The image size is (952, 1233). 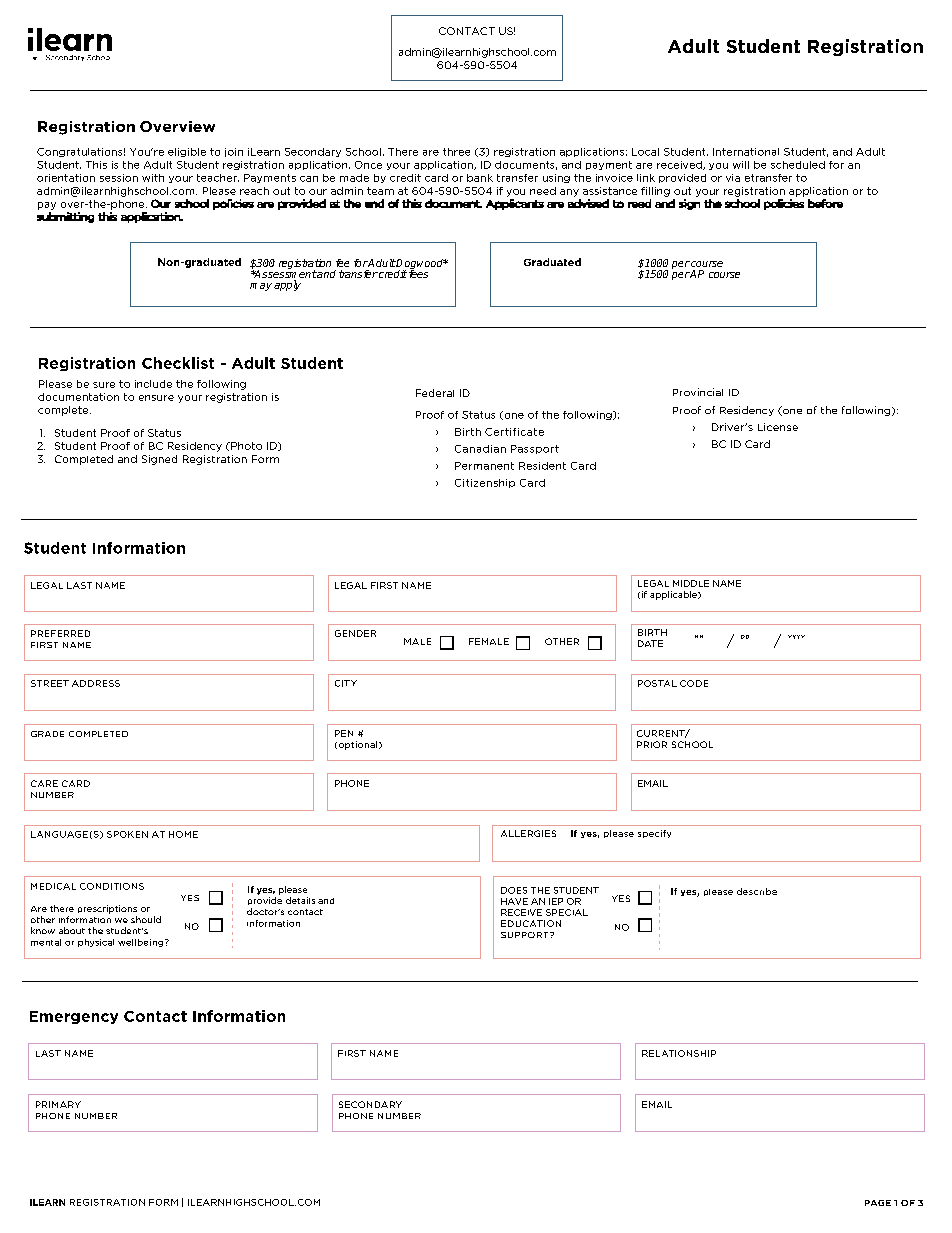 What do you see at coordinates (679, 1053) in the document?
I see `RELATIONSHIP` at bounding box center [679, 1053].
